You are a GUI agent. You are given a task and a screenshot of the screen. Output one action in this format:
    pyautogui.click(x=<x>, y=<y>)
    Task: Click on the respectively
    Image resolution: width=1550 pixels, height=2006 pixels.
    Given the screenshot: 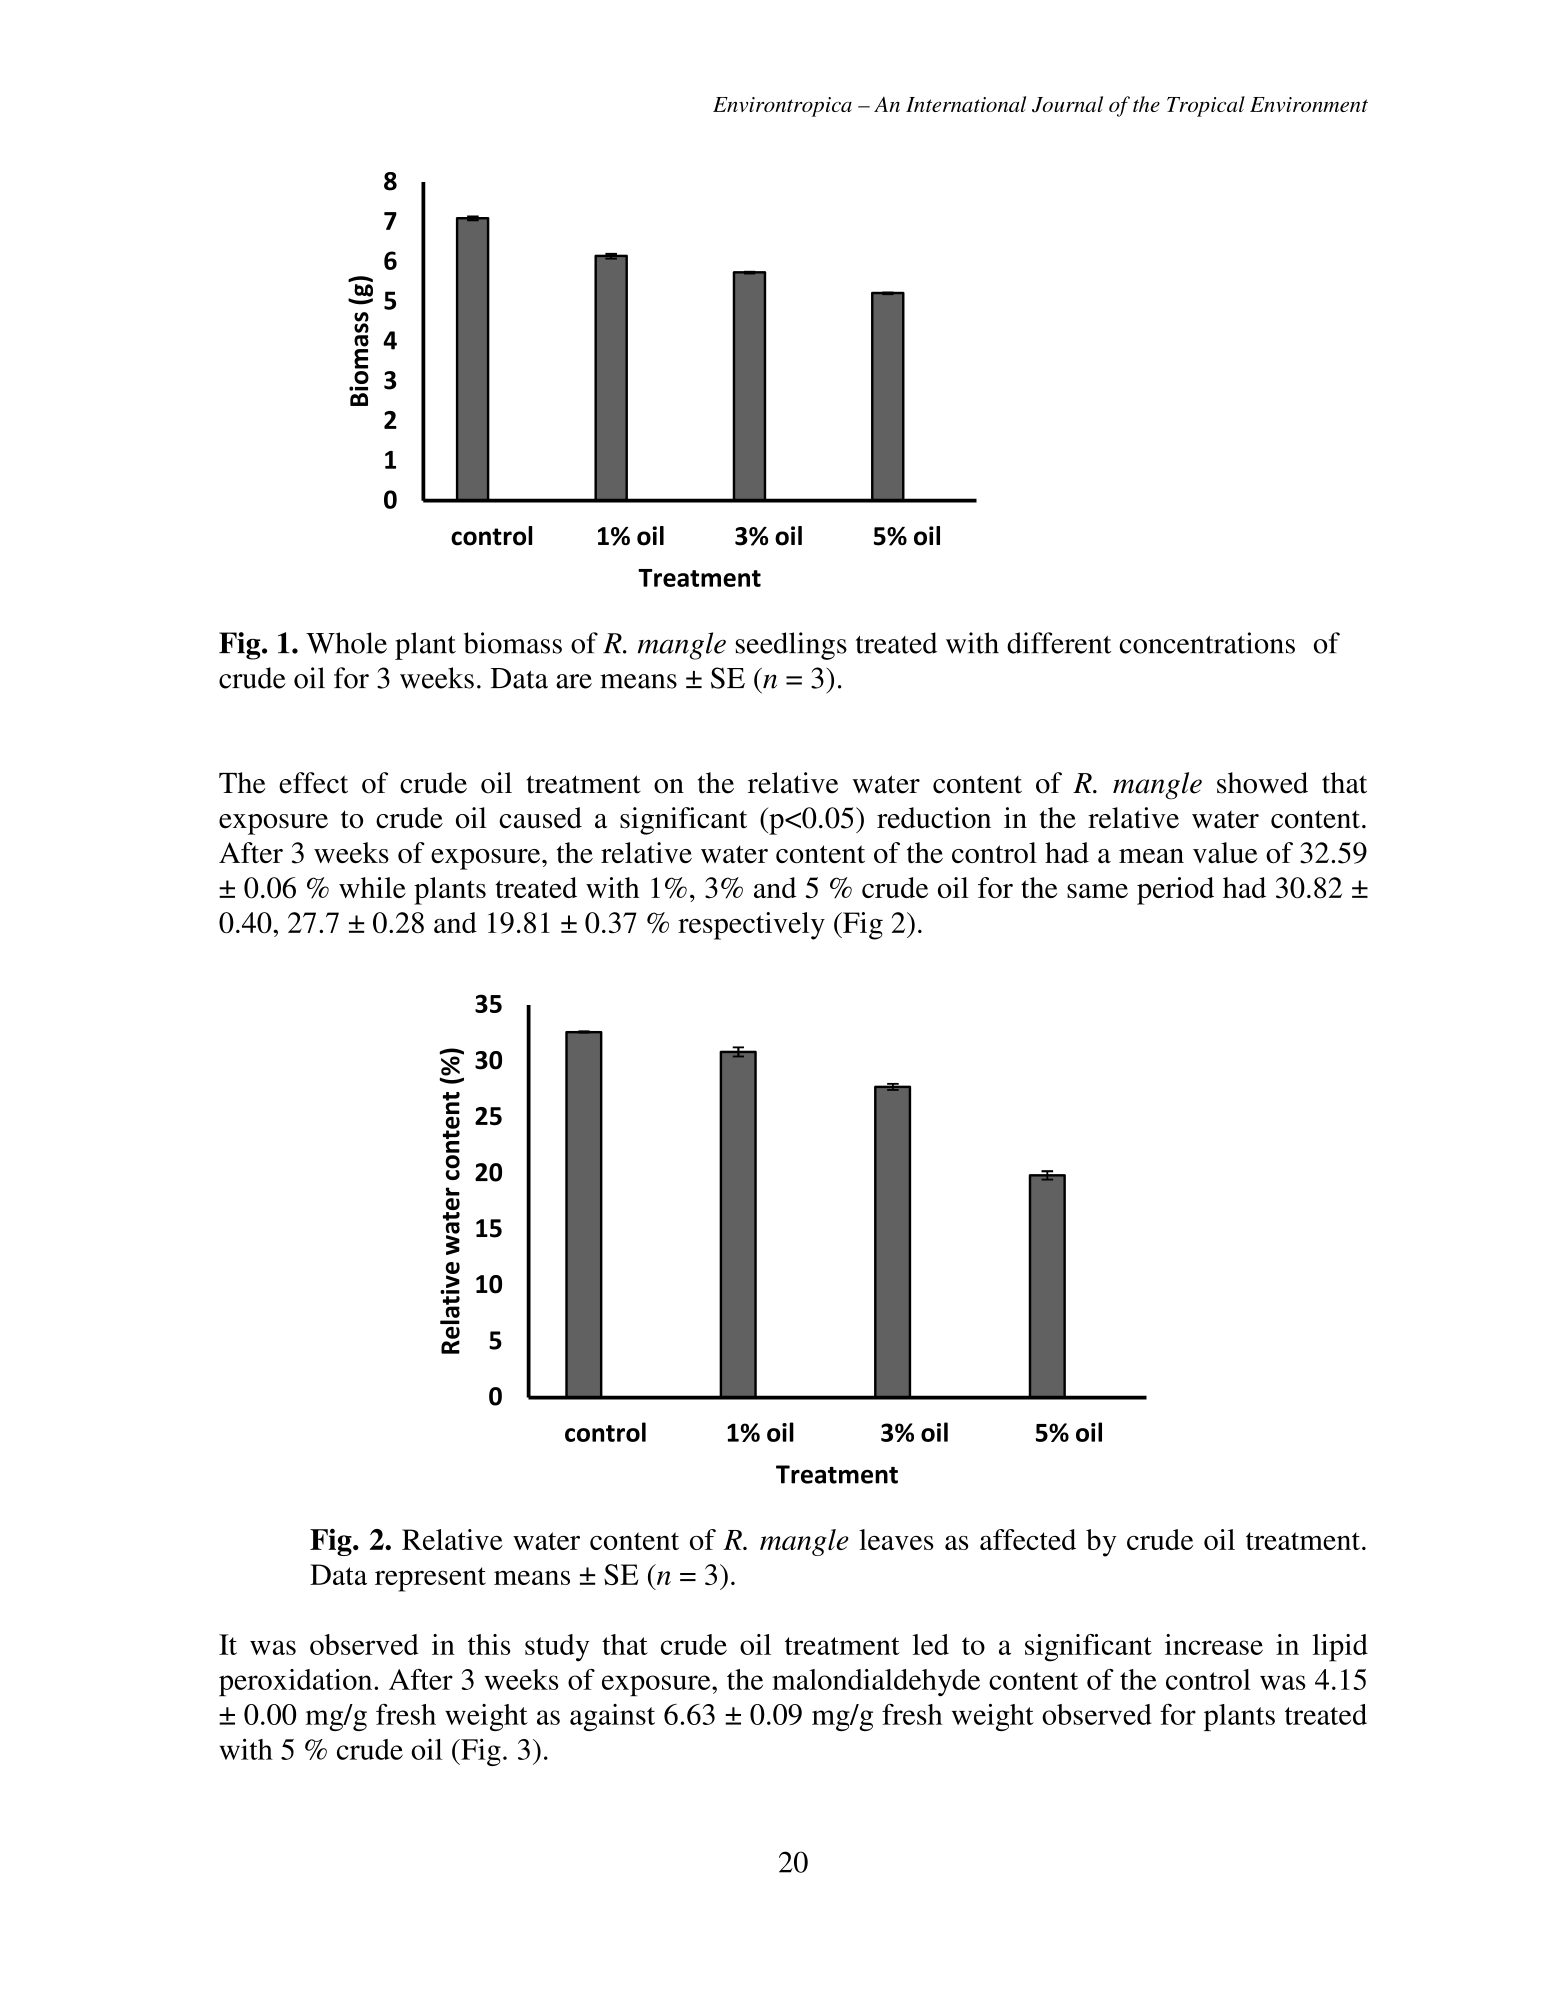 What is the action you would take?
    pyautogui.click(x=751, y=926)
